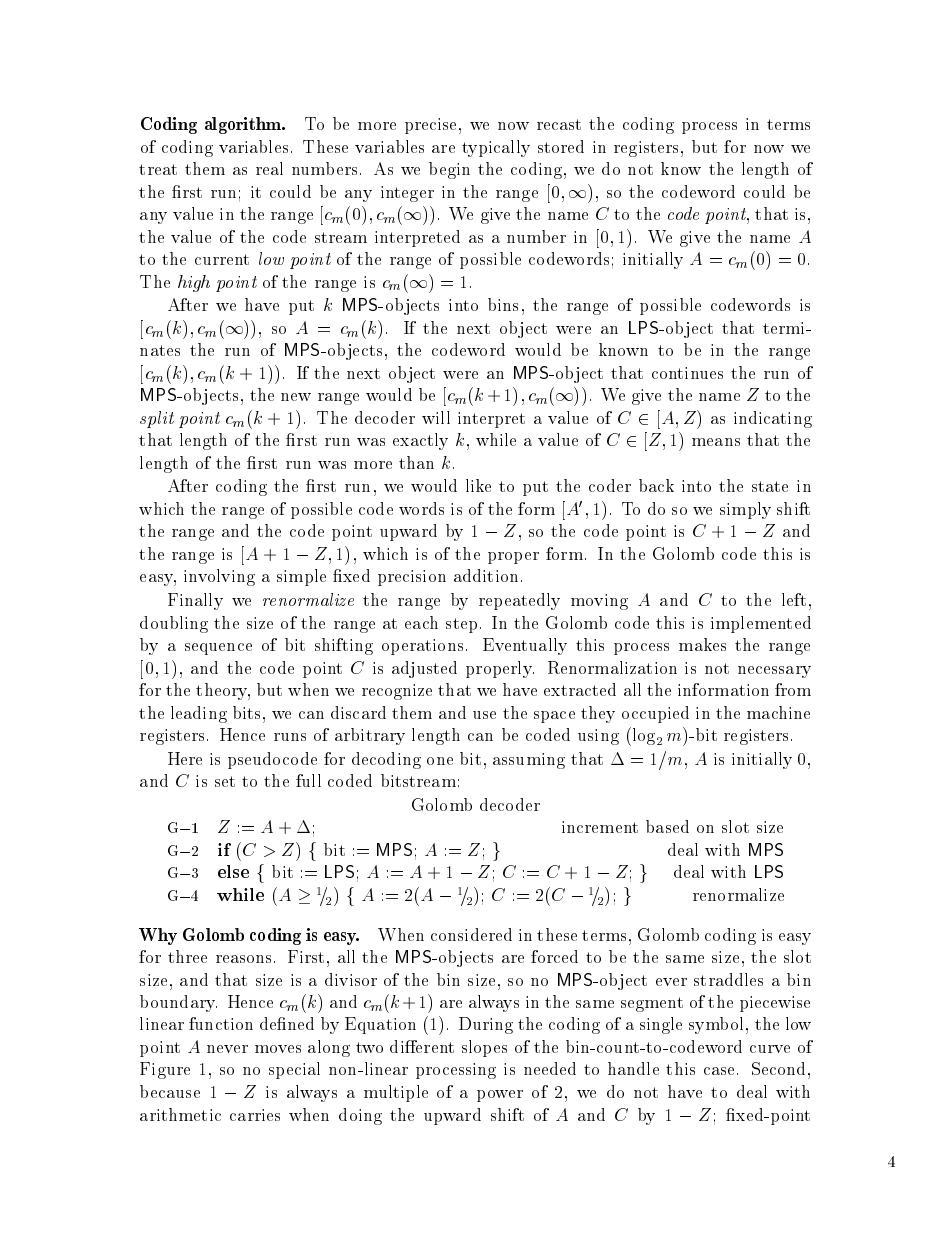 Image resolution: width=952 pixels, height=1233 pixels. Describe the element at coordinates (561, 146) in the screenshot. I see `stored` at that location.
